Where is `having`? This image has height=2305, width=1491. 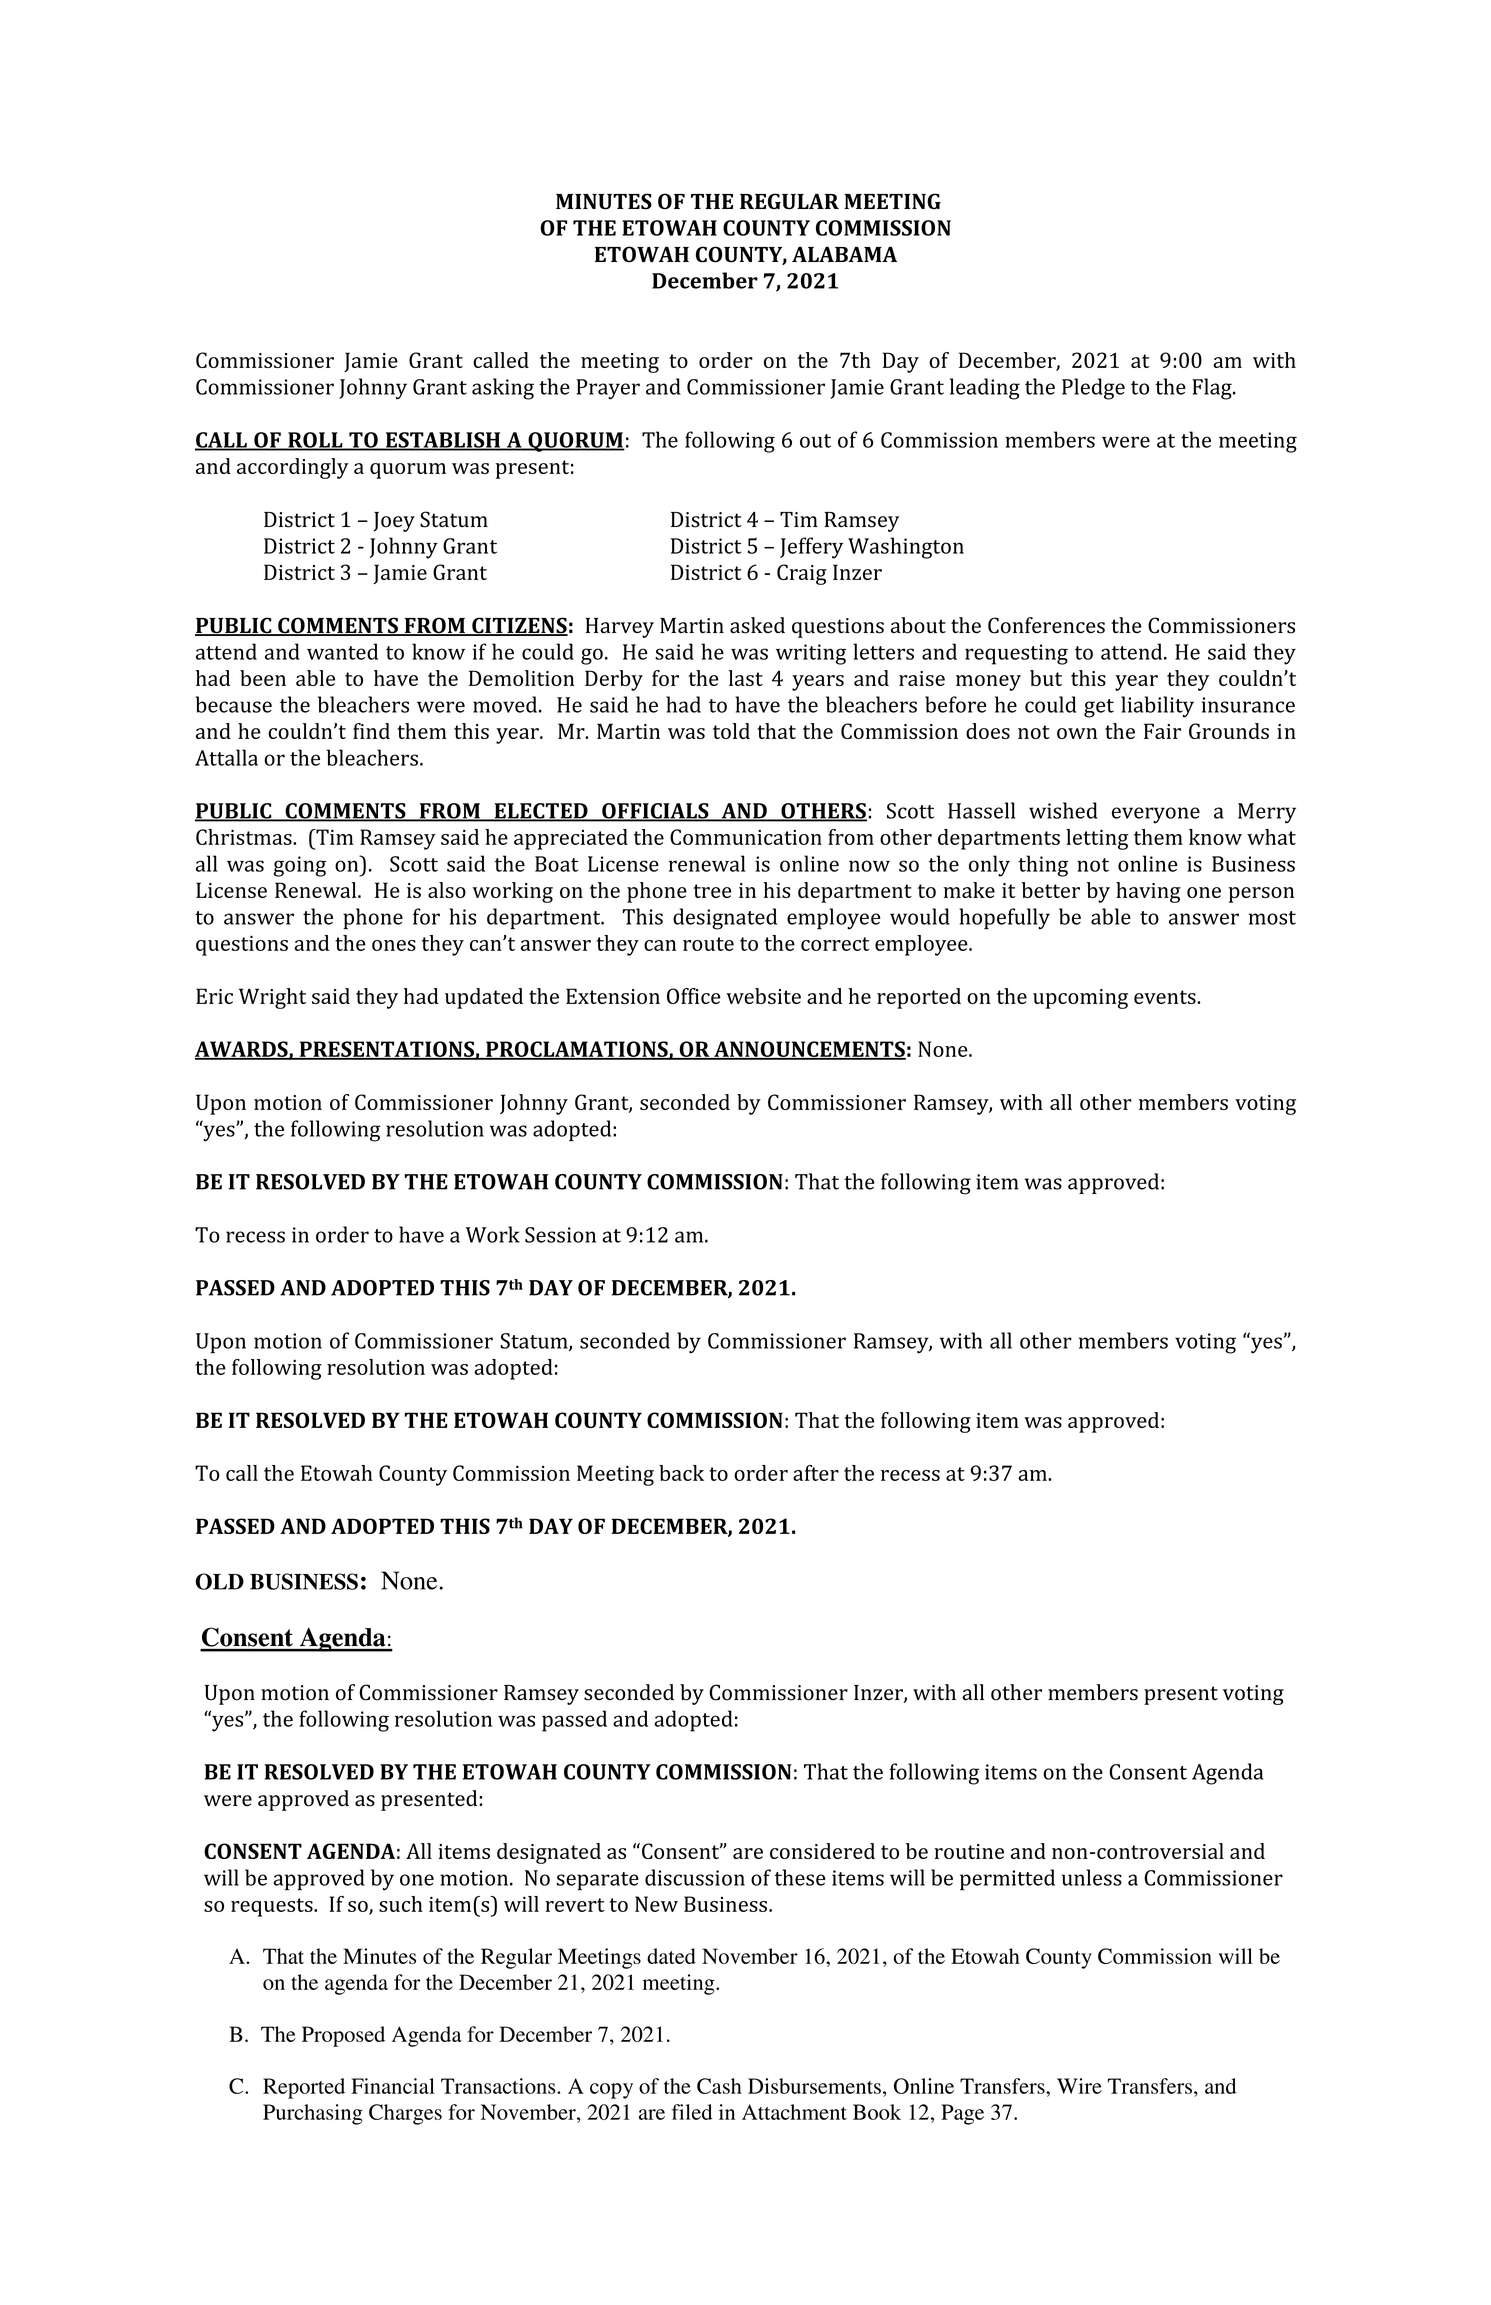
having is located at coordinates (1148, 892).
